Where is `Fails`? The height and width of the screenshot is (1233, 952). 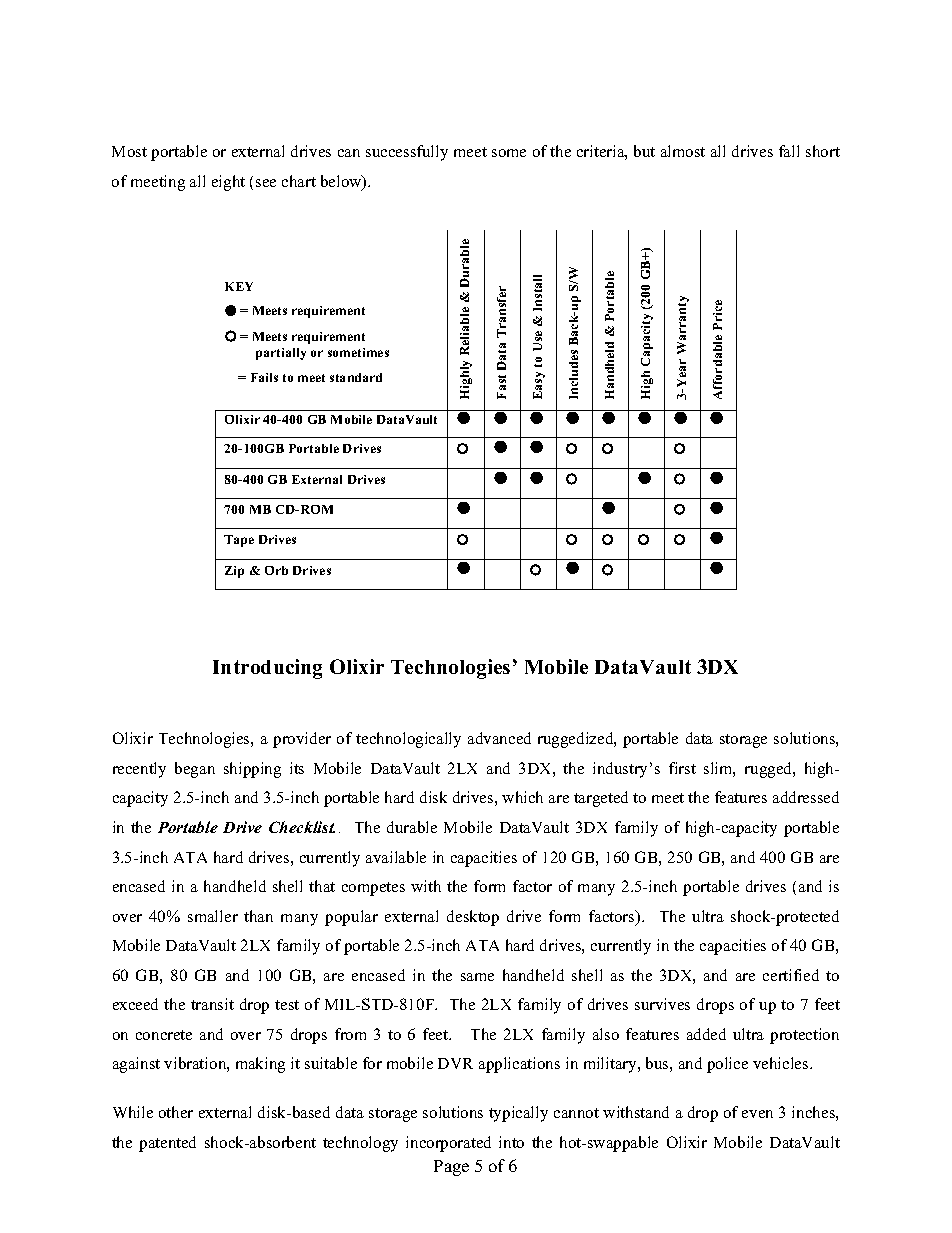 Fails is located at coordinates (264, 377).
